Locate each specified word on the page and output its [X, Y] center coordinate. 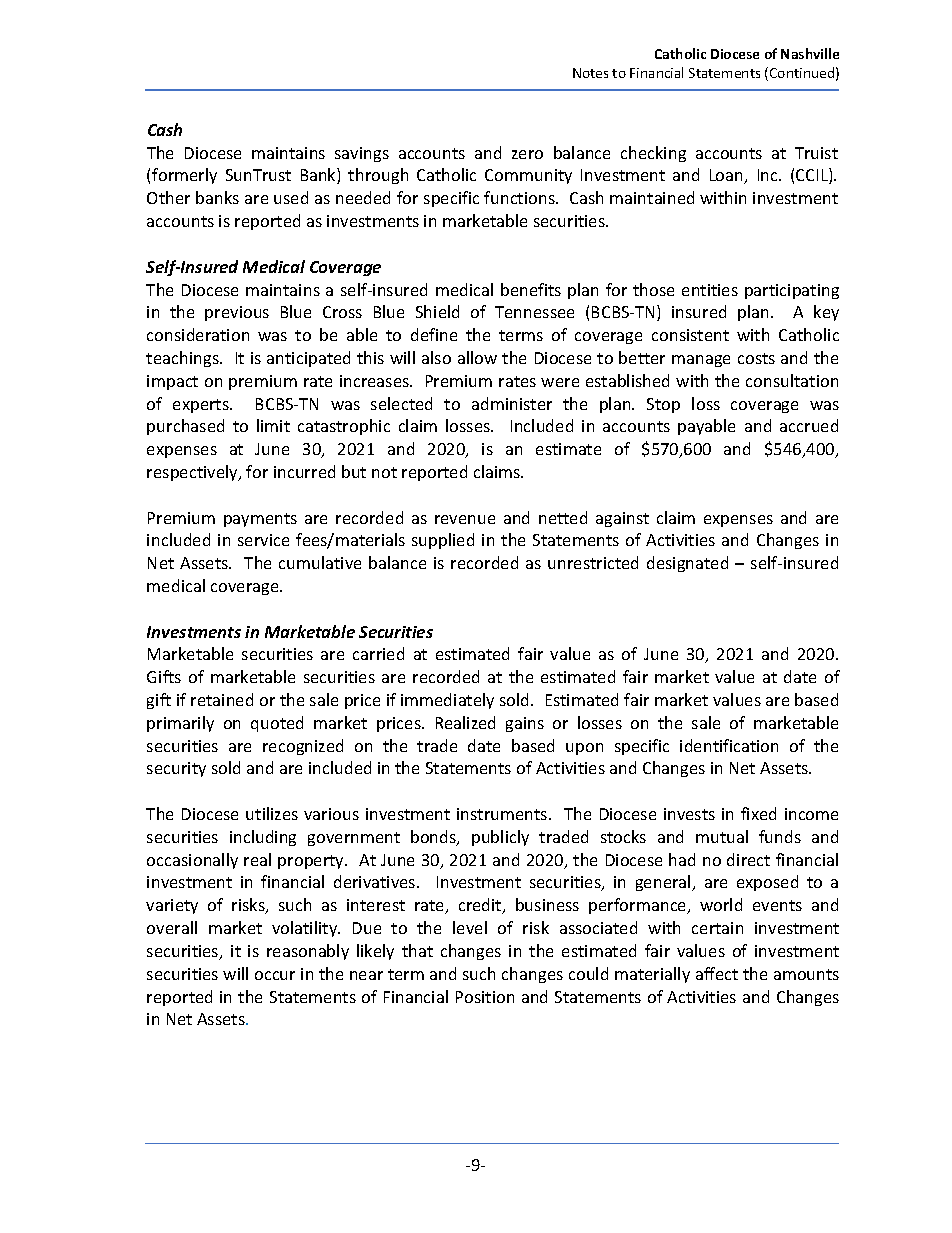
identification [729, 745]
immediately [447, 701]
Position [485, 997]
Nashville [810, 53]
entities [710, 290]
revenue [465, 519]
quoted [277, 724]
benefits [531, 289]
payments [260, 520]
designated [687, 564]
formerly [184, 176]
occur [275, 975]
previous [237, 313]
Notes [590, 73]
